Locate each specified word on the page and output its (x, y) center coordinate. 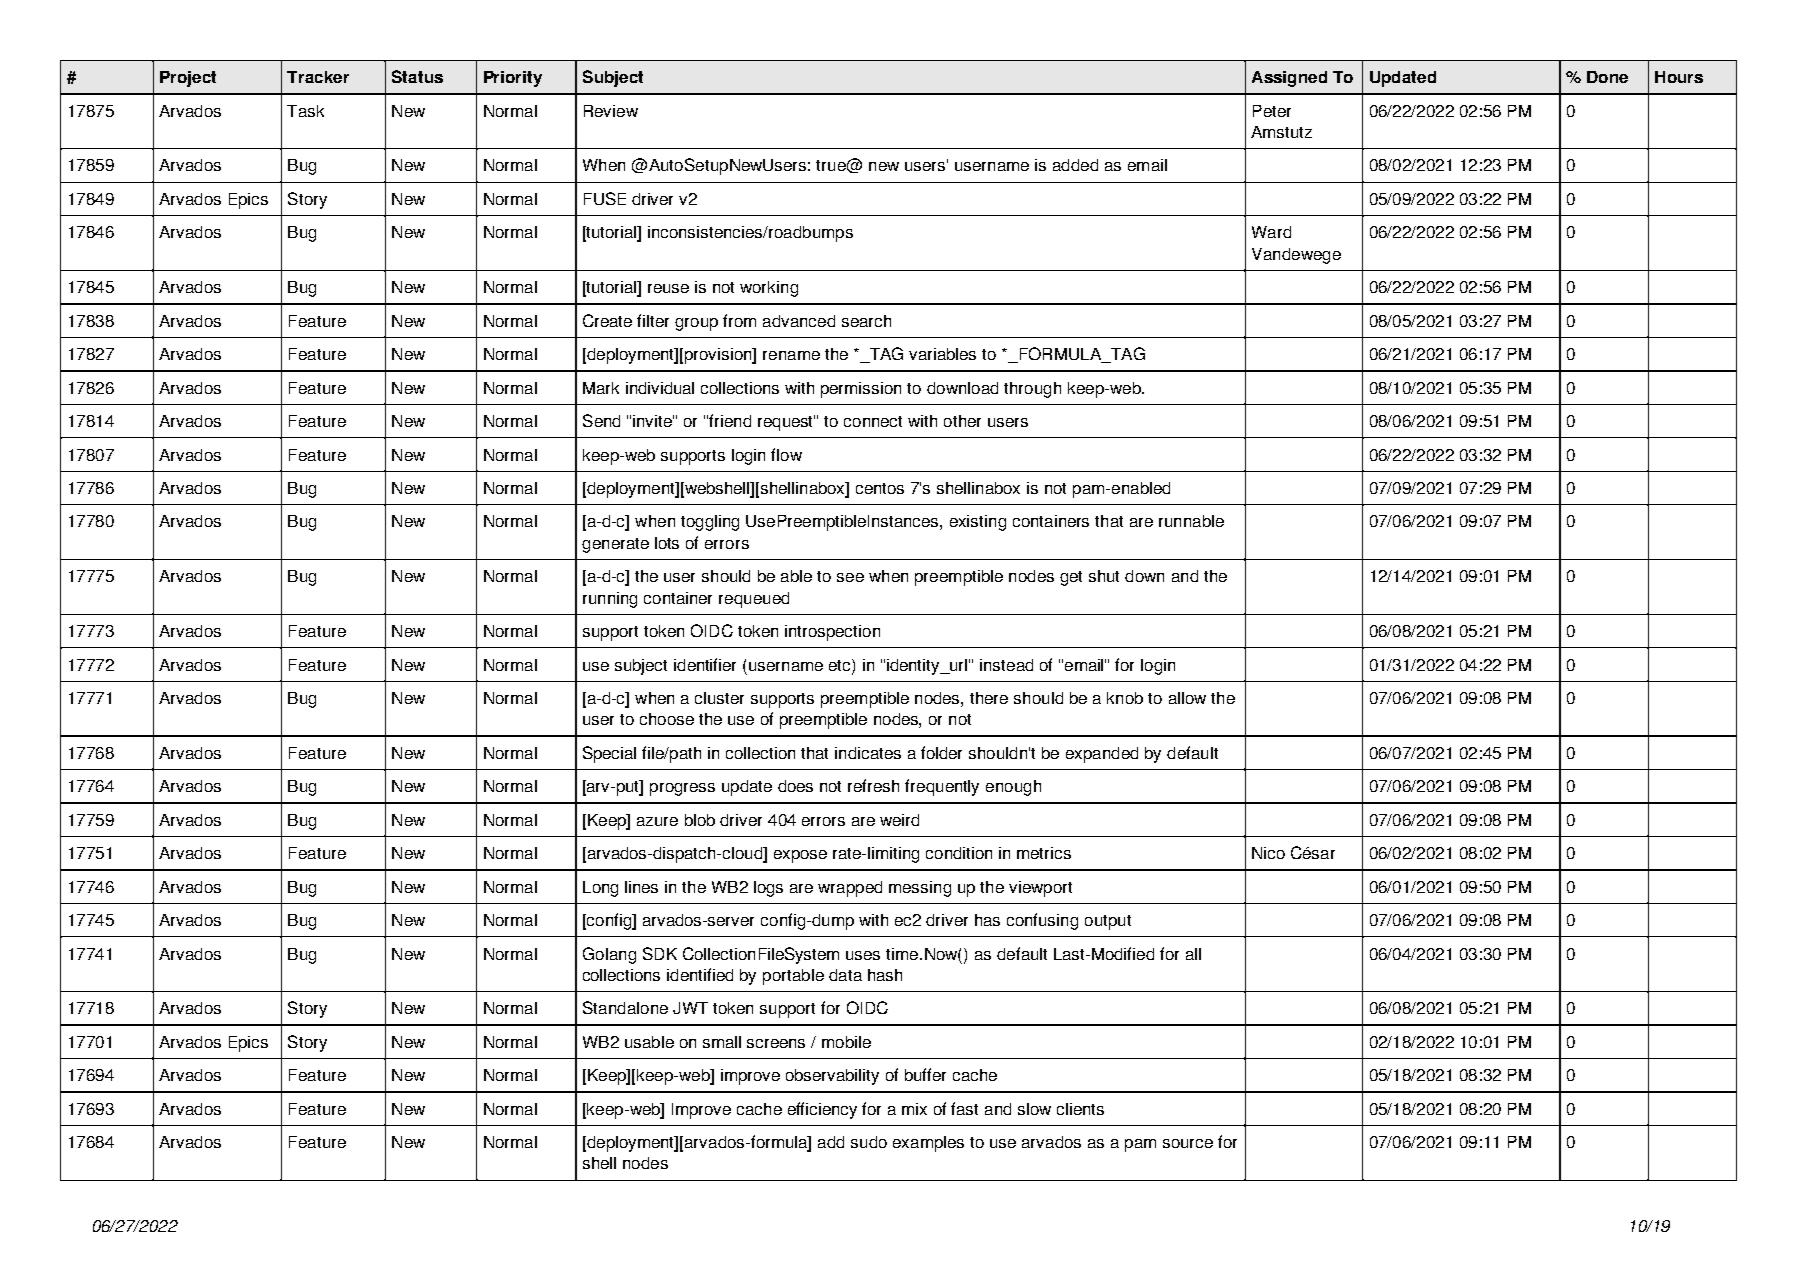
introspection (832, 633)
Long (600, 889)
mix (914, 1109)
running (610, 600)
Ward (1271, 232)
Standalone (625, 1007)
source (1188, 1143)
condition (959, 853)
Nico (1268, 853)
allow (1187, 698)
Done (1607, 77)
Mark (601, 388)
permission (861, 390)
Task (305, 111)
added (1075, 165)
